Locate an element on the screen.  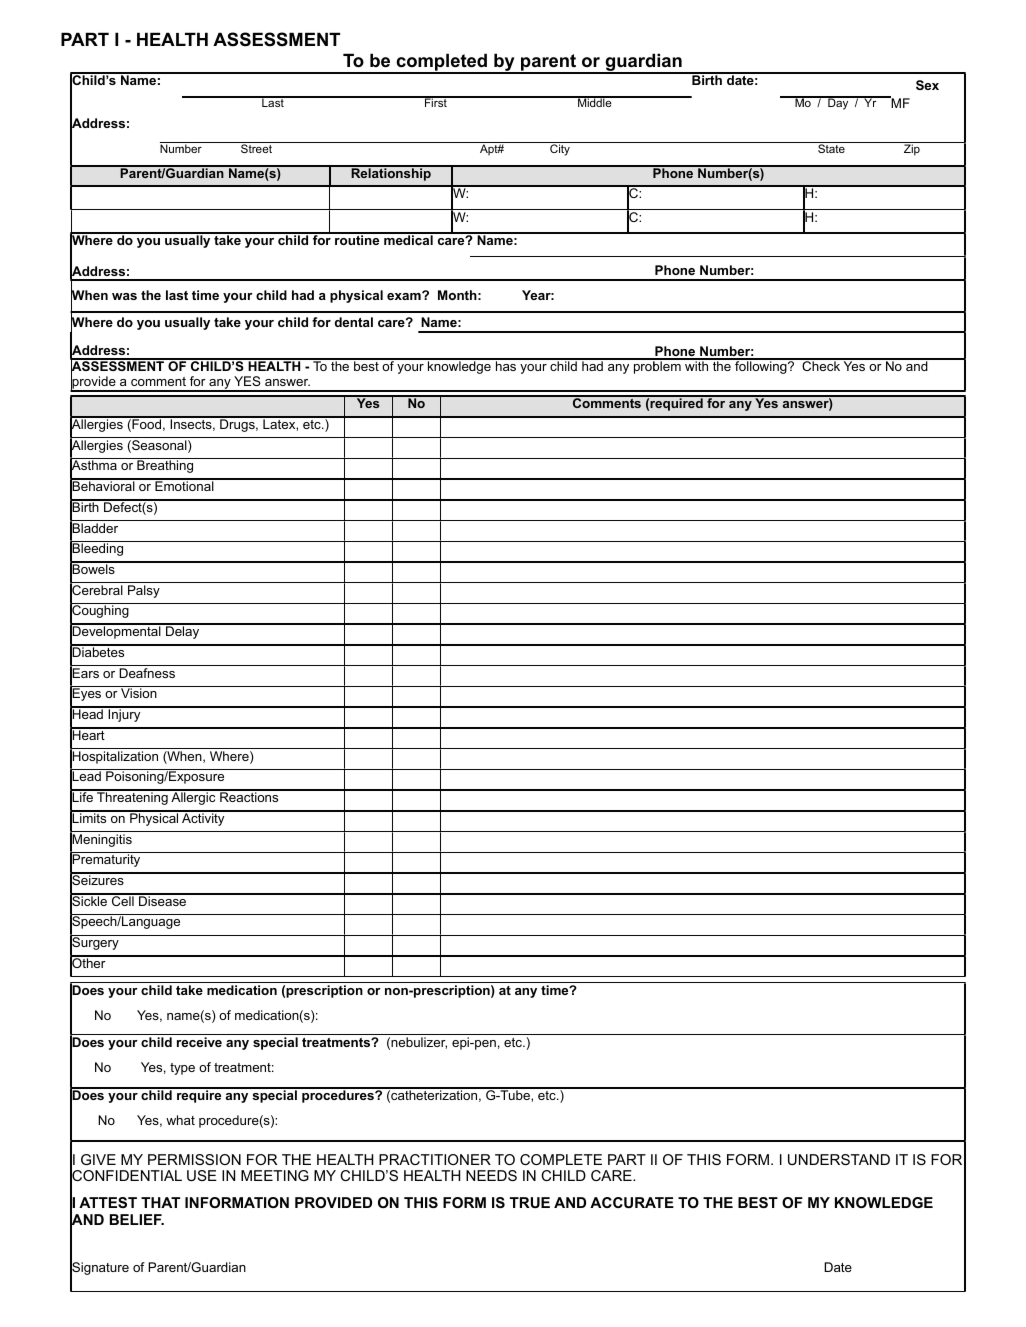
Disease is located at coordinates (163, 900).
